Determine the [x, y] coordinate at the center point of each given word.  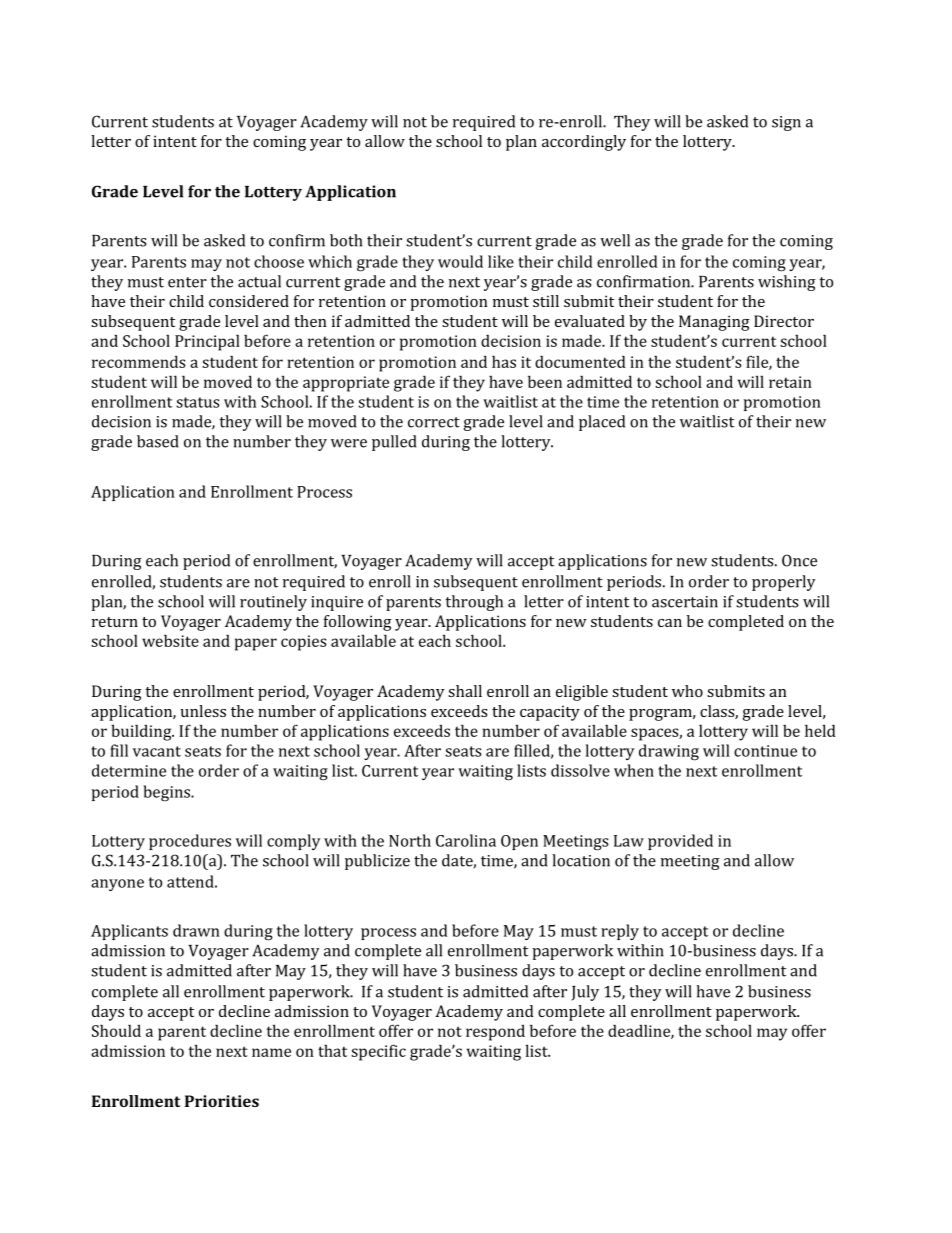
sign [786, 123]
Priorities [222, 1101]
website [170, 640]
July [585, 993]
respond [495, 1033]
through [474, 603]
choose [279, 261]
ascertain [685, 602]
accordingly [584, 143]
